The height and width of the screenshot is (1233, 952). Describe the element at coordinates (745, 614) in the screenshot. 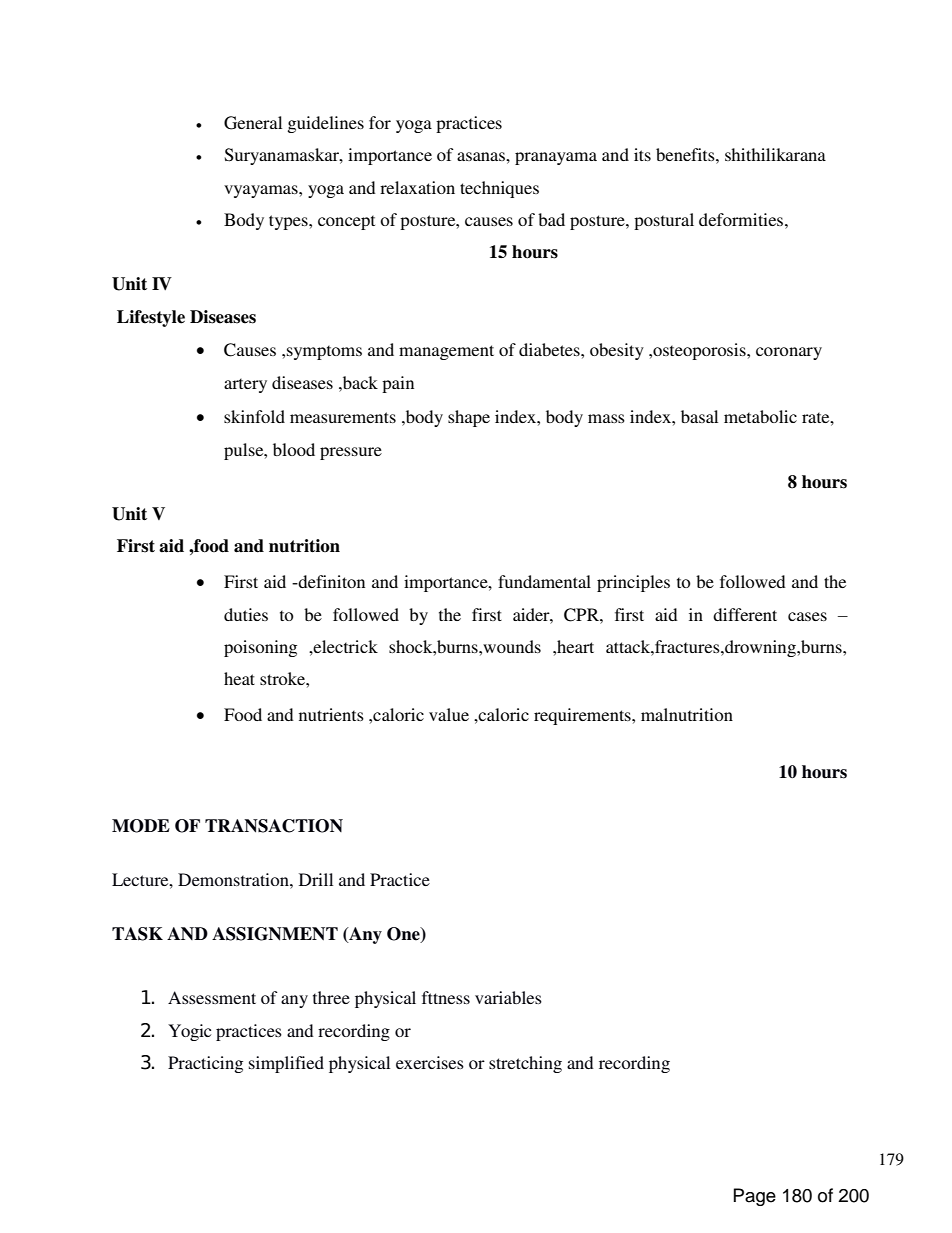

I see `different` at that location.
